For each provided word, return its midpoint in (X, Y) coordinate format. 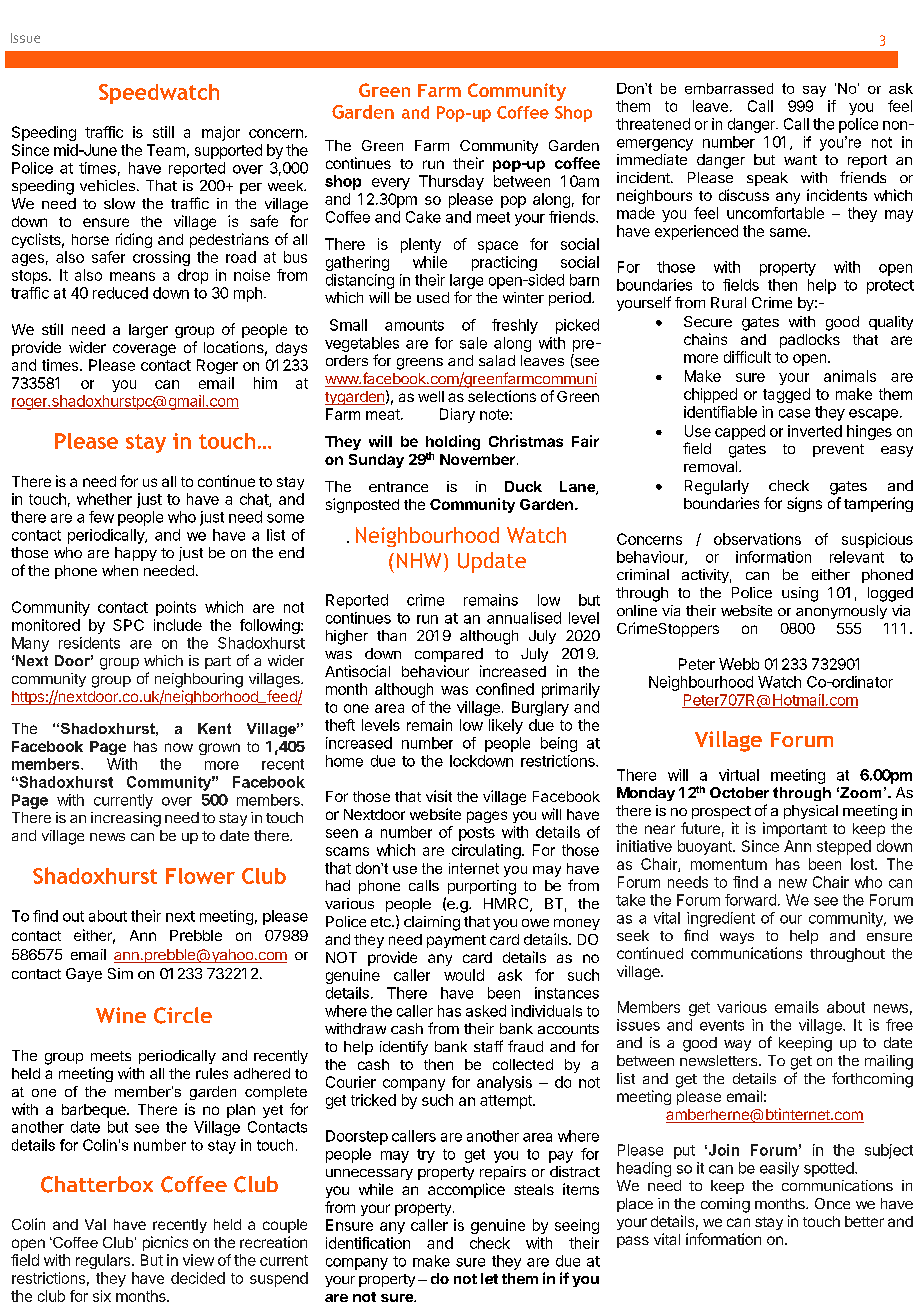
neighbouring (199, 680)
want (800, 160)
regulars (104, 1261)
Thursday (451, 182)
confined (505, 689)
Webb (739, 664)
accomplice (466, 1190)
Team (166, 150)
